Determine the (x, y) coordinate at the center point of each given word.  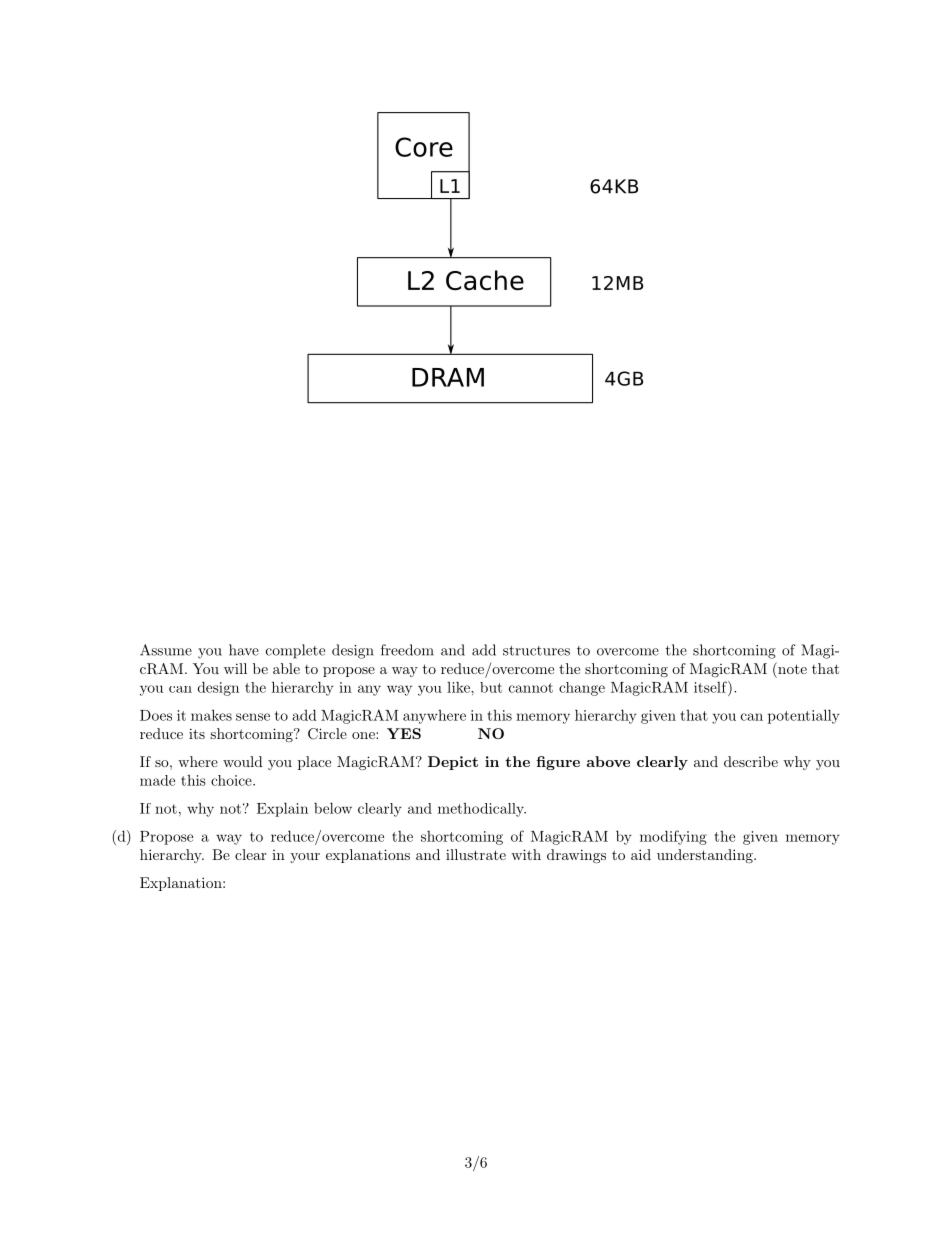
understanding (706, 856)
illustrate (476, 854)
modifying (673, 837)
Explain (282, 809)
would (243, 761)
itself (711, 687)
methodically (482, 810)
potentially (804, 716)
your (305, 858)
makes (211, 715)
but (491, 687)
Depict (453, 763)
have (244, 650)
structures (536, 651)
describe (751, 761)
